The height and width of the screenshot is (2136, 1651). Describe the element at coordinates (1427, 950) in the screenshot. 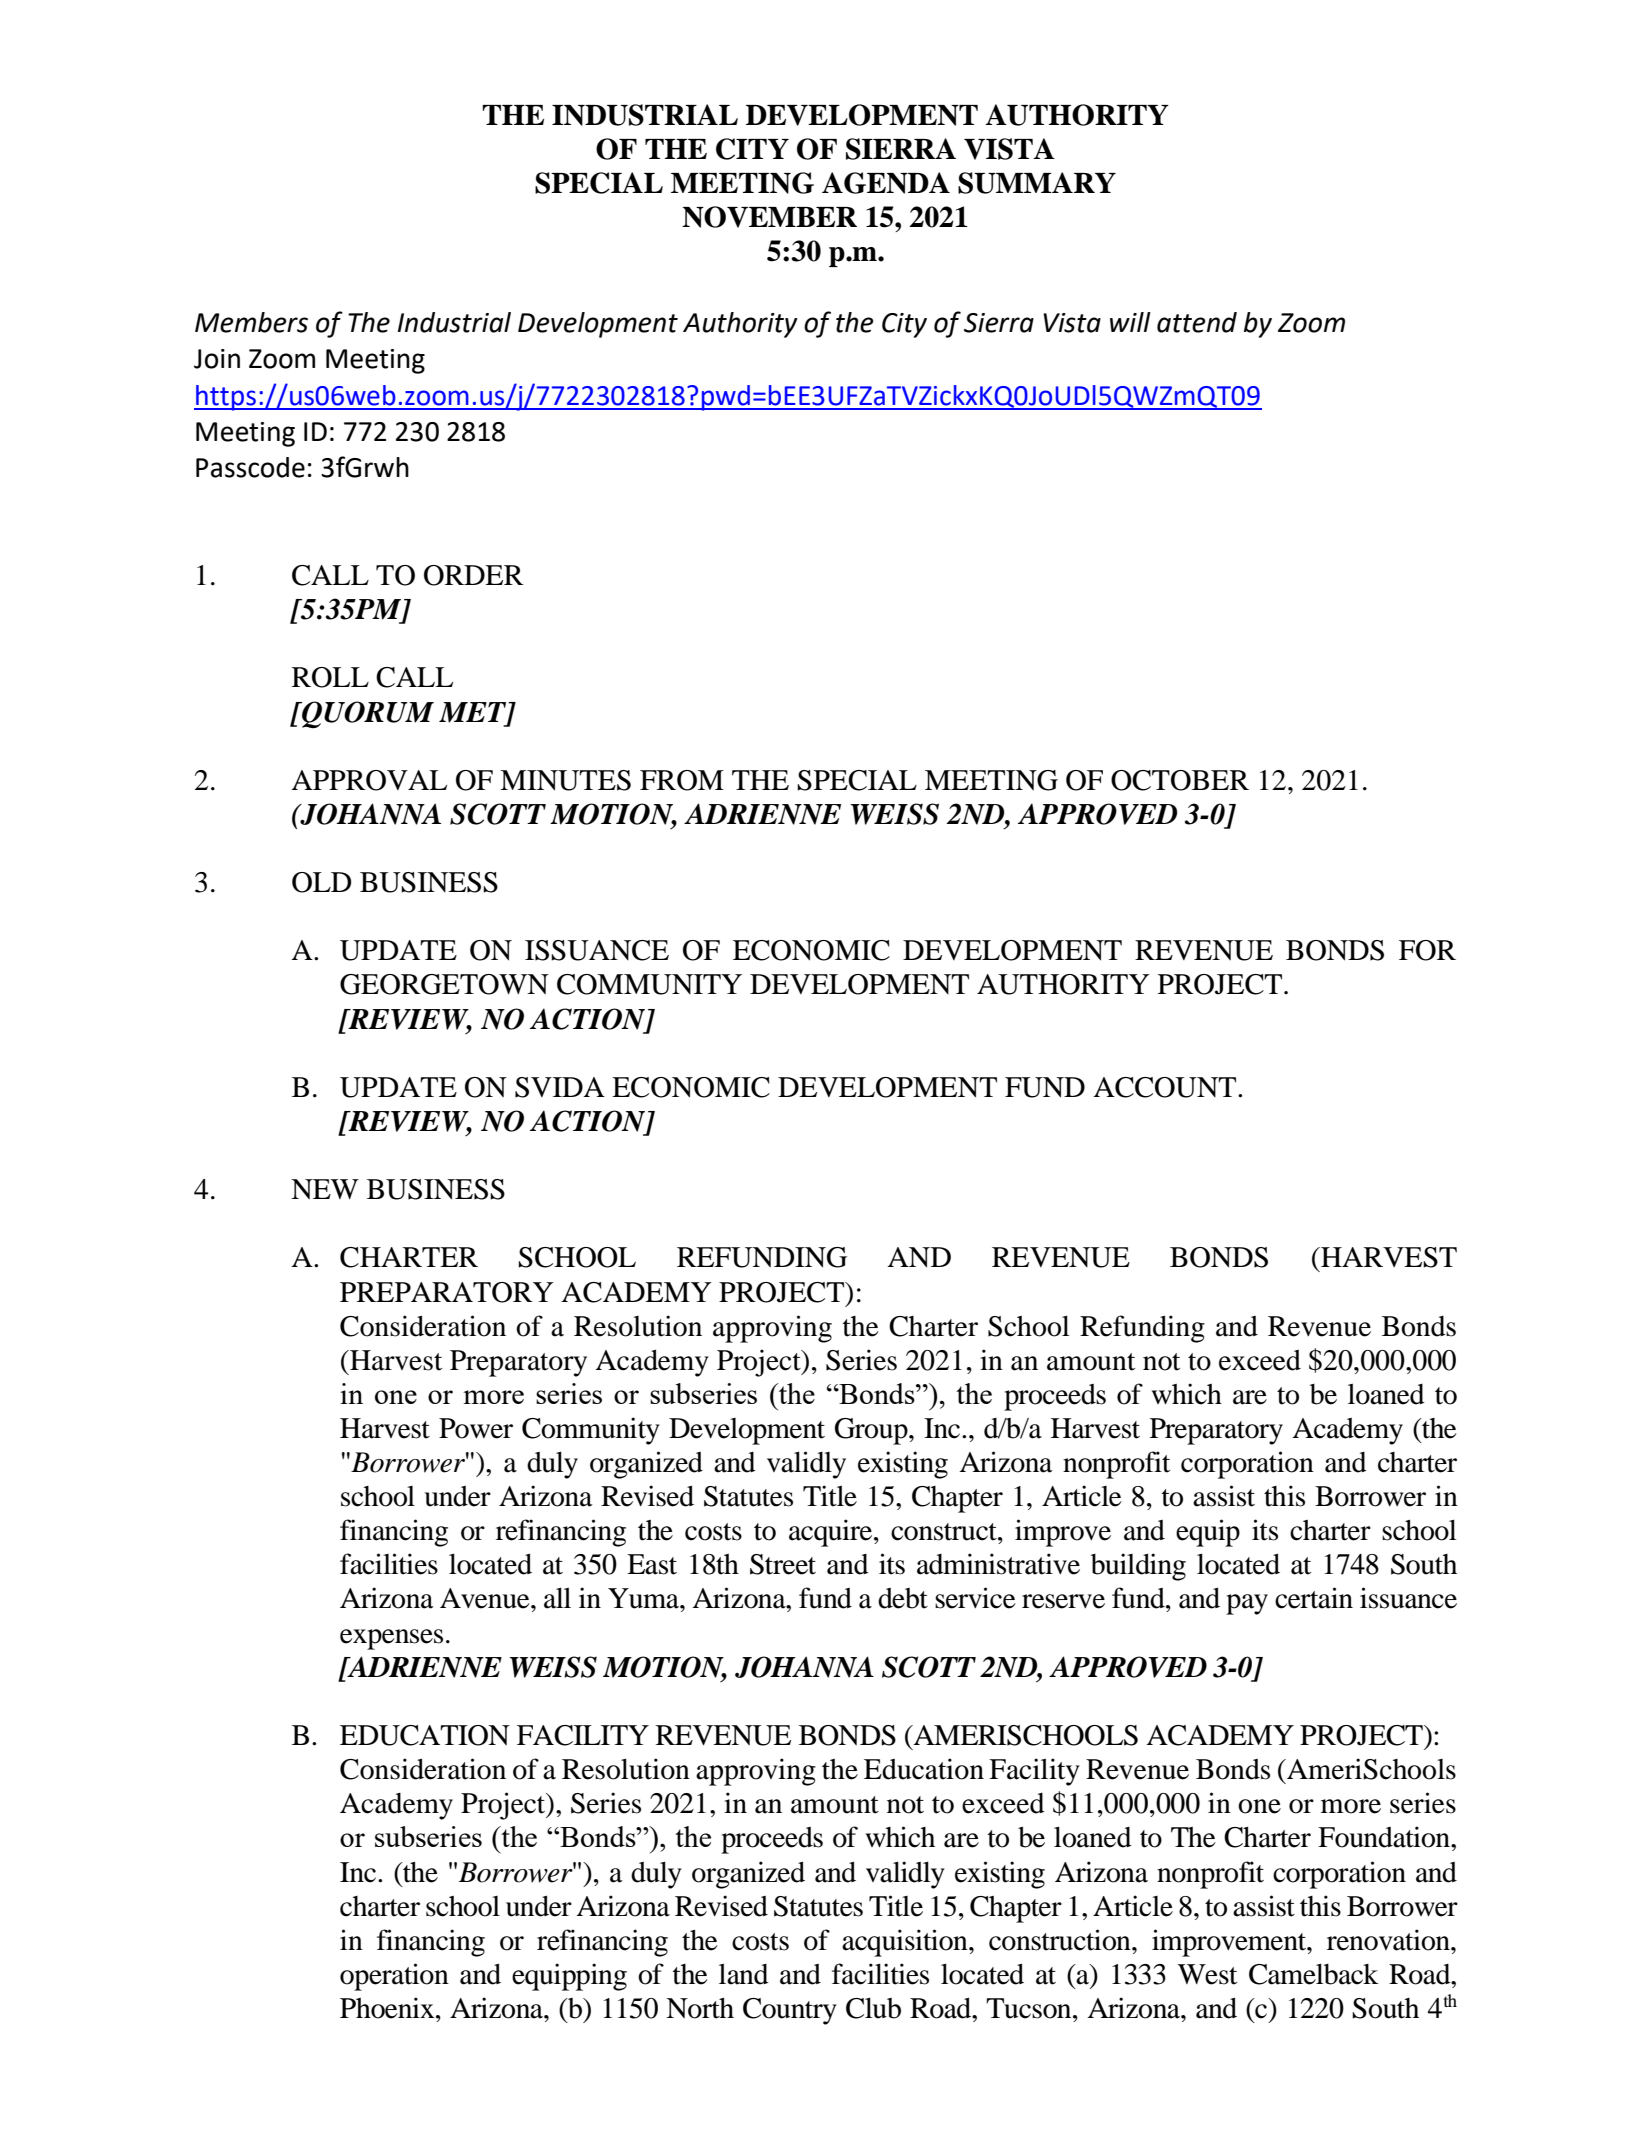

I see `FOR` at that location.
